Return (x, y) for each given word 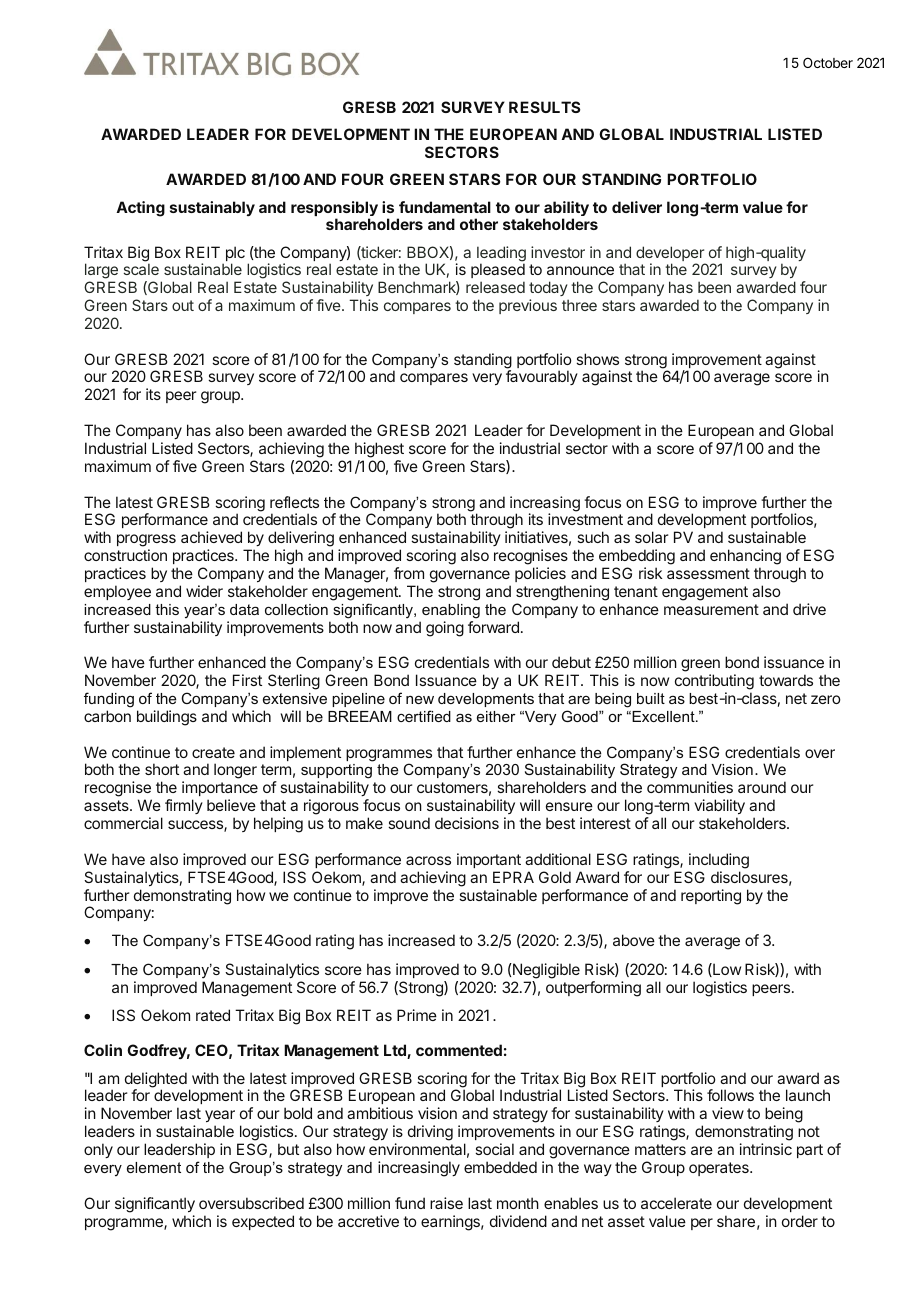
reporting (711, 897)
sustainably (212, 208)
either (496, 716)
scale (141, 269)
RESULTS (544, 107)
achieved (211, 537)
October (828, 62)
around (762, 787)
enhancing (745, 557)
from (409, 573)
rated (213, 1015)
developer (671, 255)
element (154, 1167)
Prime (417, 1015)
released (495, 287)
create (213, 752)
